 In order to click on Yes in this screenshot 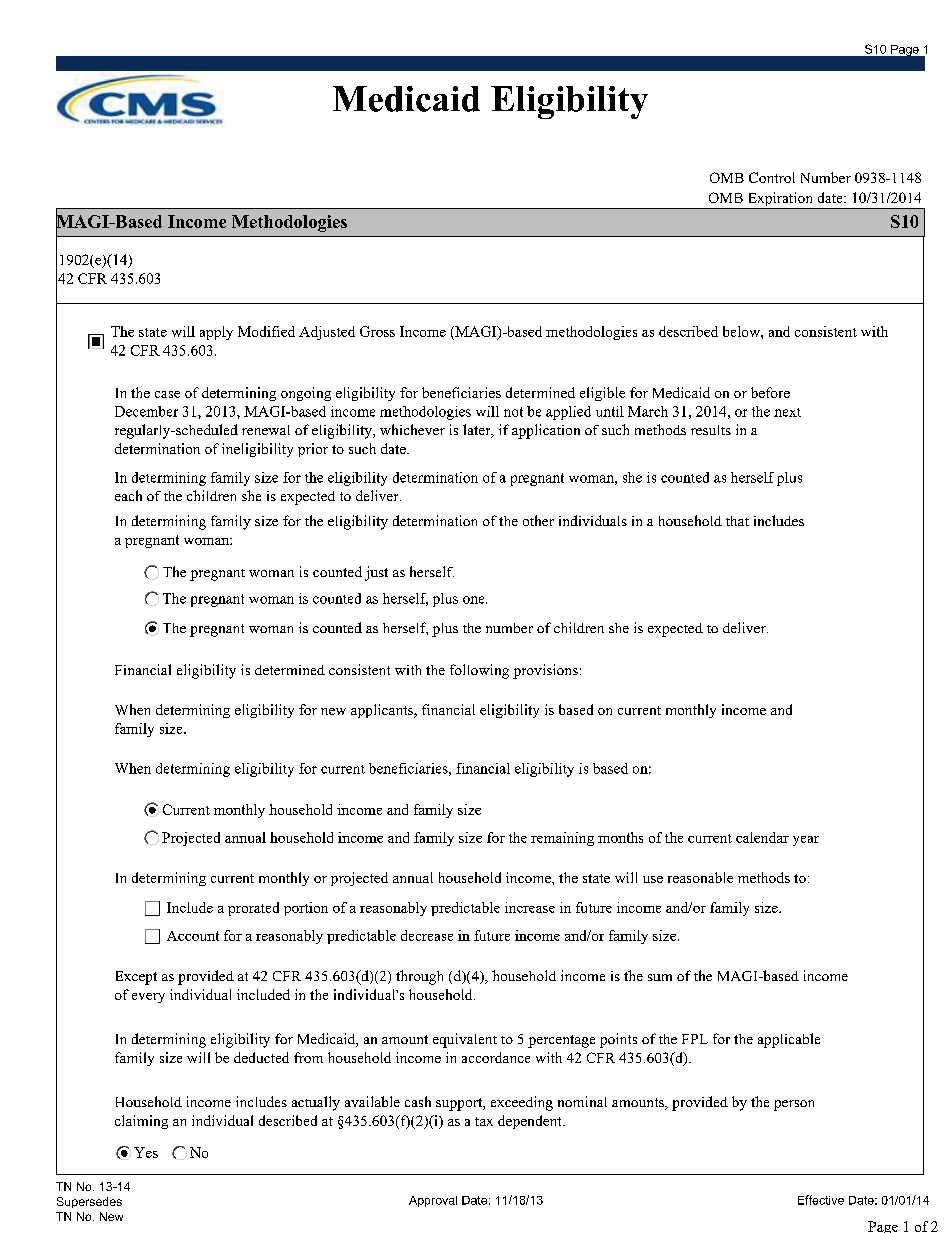, I will do `click(146, 1152)`.
